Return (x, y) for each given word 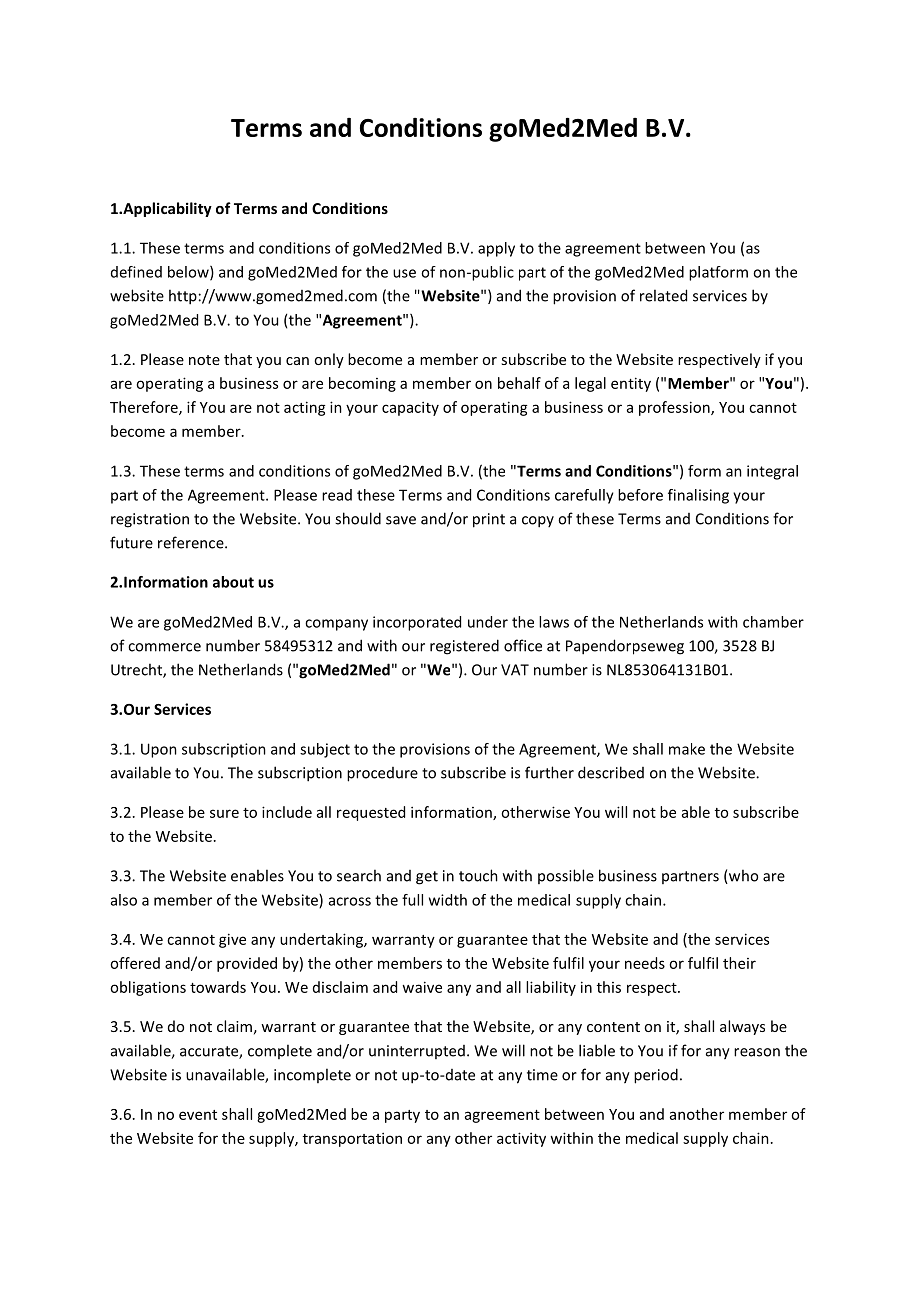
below (189, 273)
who (742, 876)
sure (224, 813)
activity (521, 1139)
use (404, 273)
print (489, 520)
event (198, 1115)
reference (192, 542)
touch (478, 875)
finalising (698, 496)
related (663, 295)
